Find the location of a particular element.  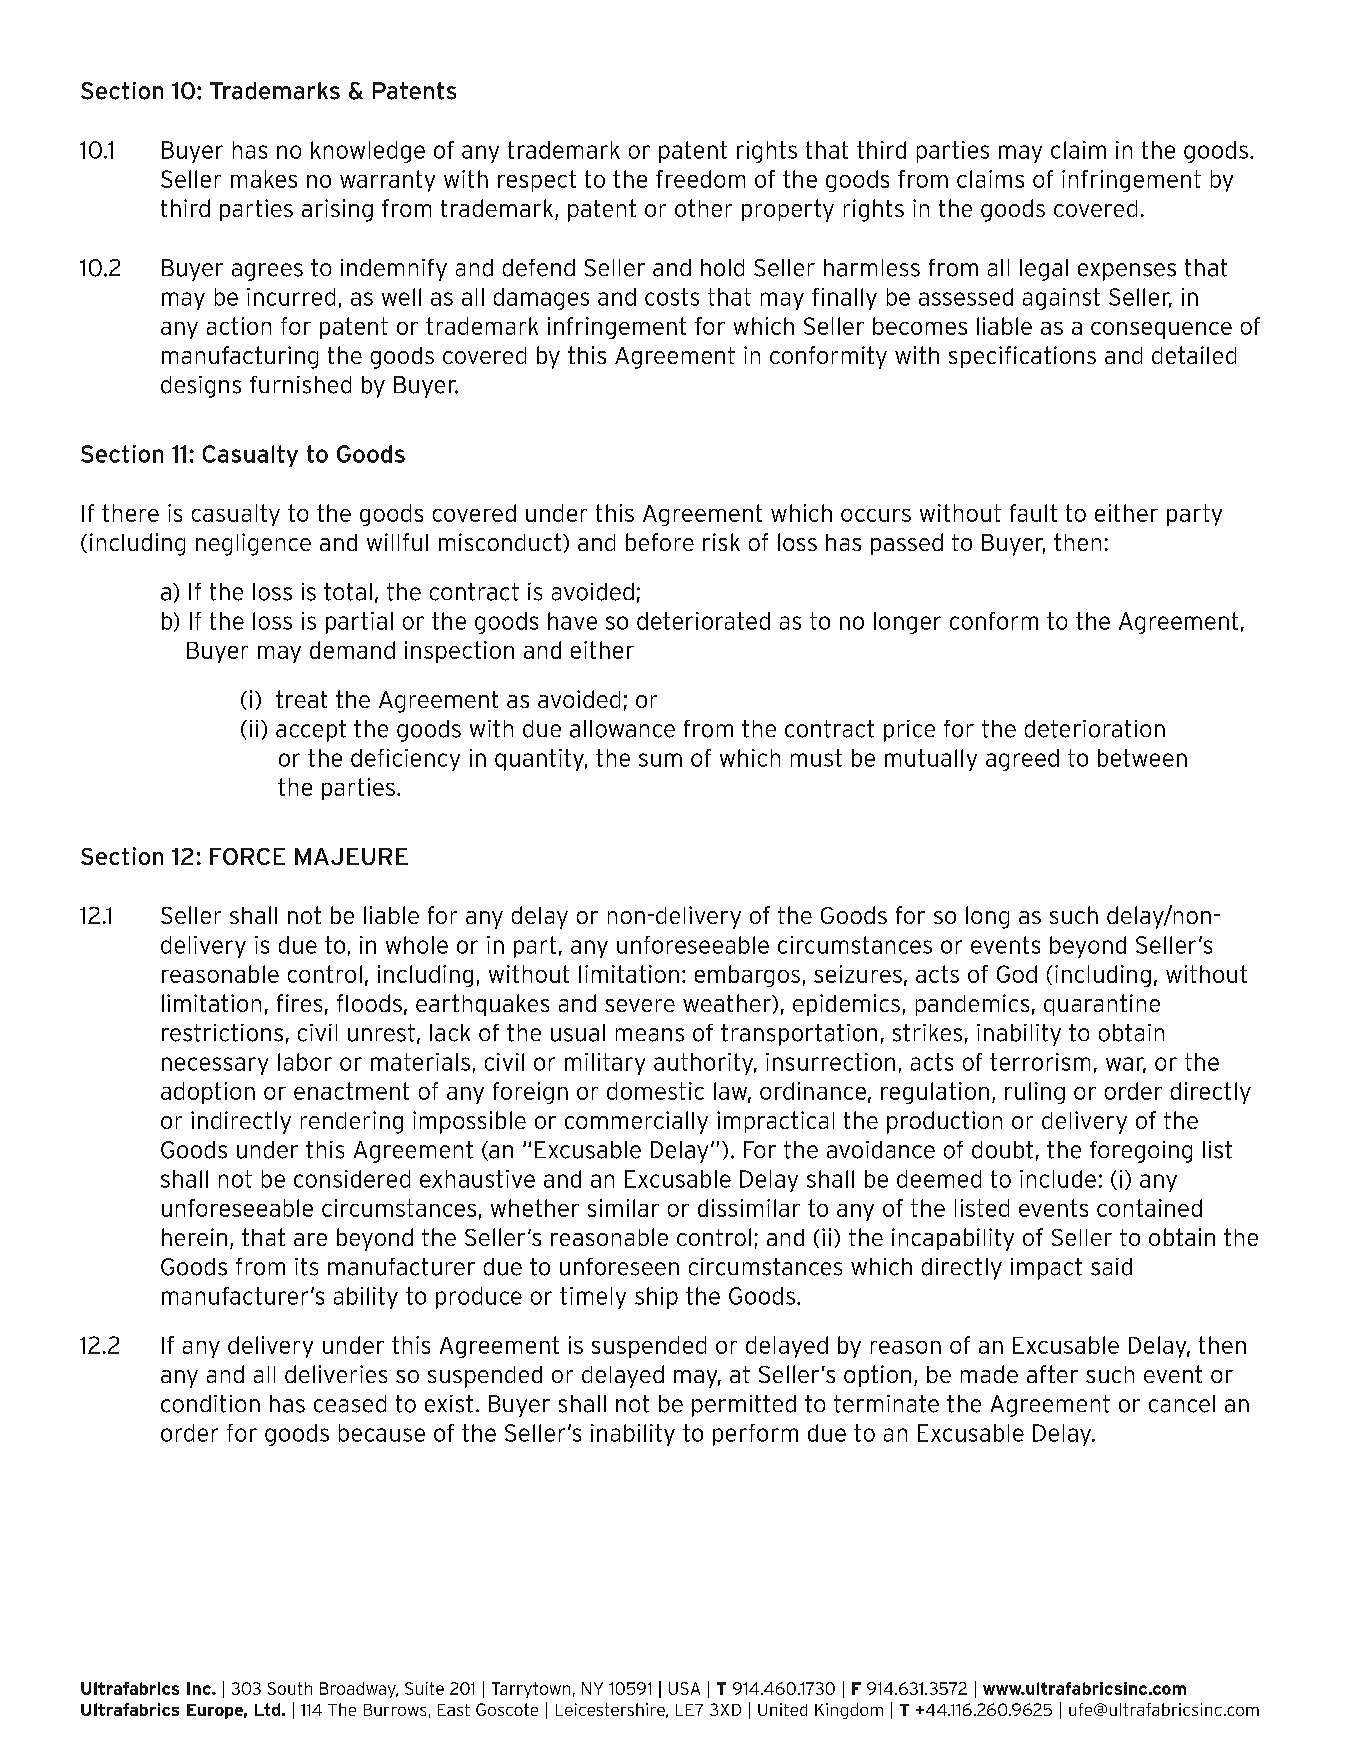

negligence is located at coordinates (253, 544).
